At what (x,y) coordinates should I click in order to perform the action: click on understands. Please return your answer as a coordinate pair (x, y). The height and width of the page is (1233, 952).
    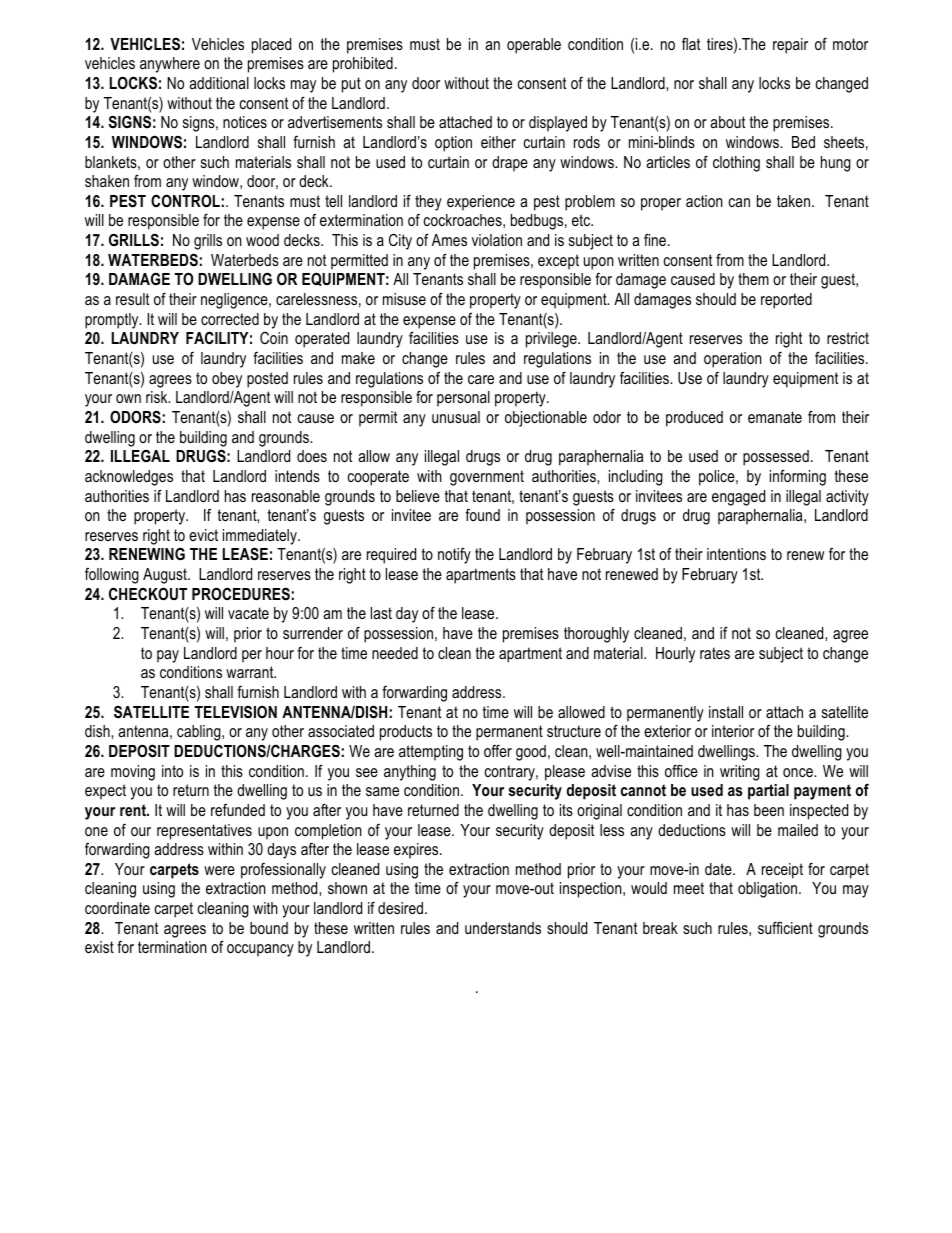
    Looking at the image, I should click on (503, 928).
